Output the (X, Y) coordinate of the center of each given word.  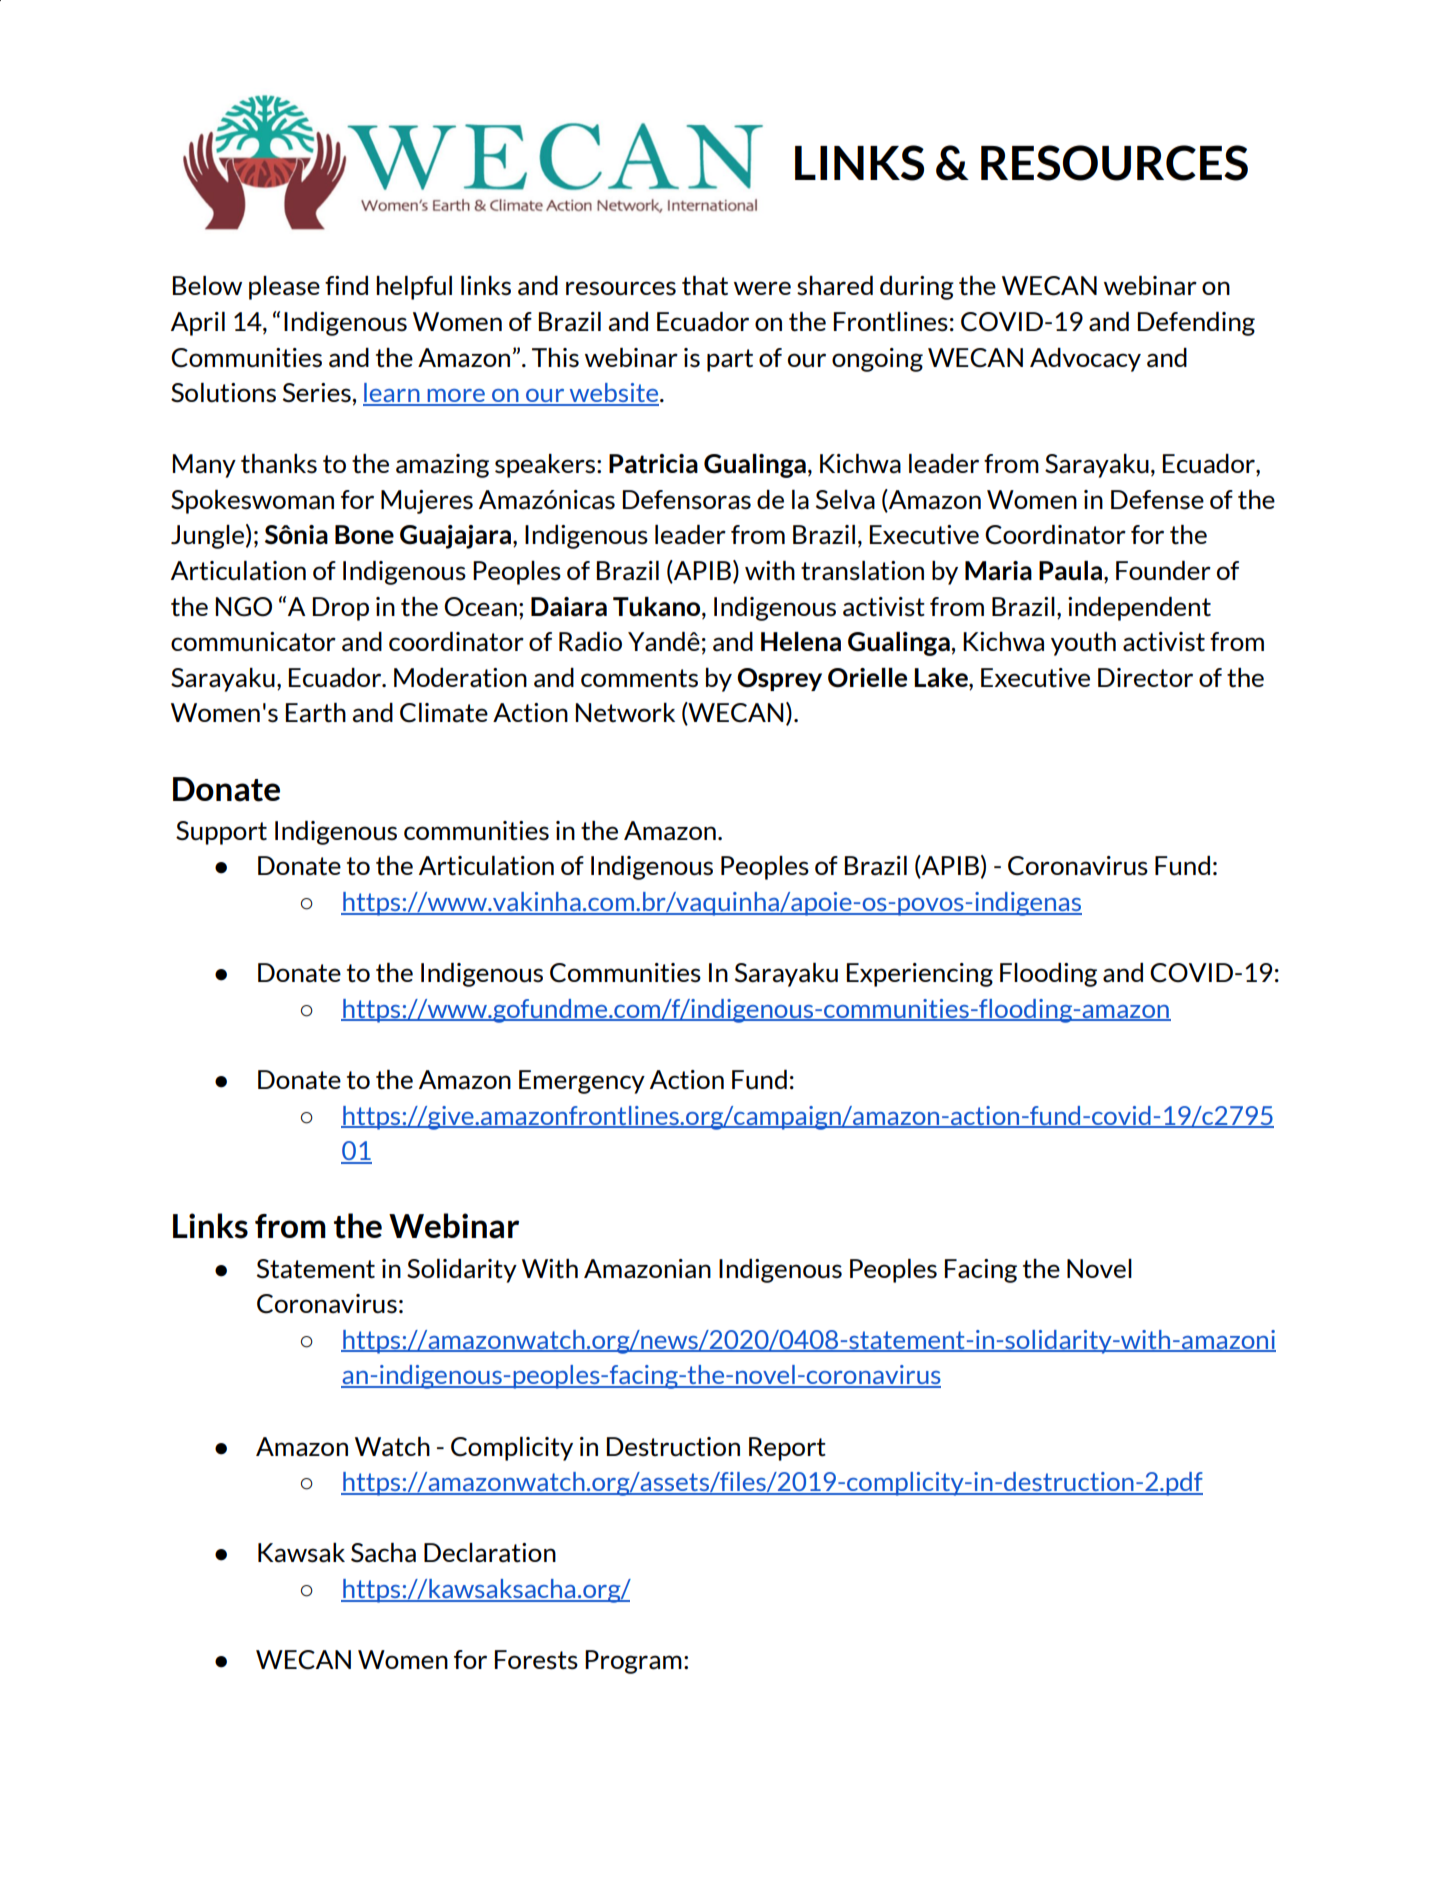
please (284, 288)
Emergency (582, 1082)
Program (633, 1662)
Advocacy (1085, 360)
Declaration (490, 1553)
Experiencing (920, 975)
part (730, 360)
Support (221, 833)
